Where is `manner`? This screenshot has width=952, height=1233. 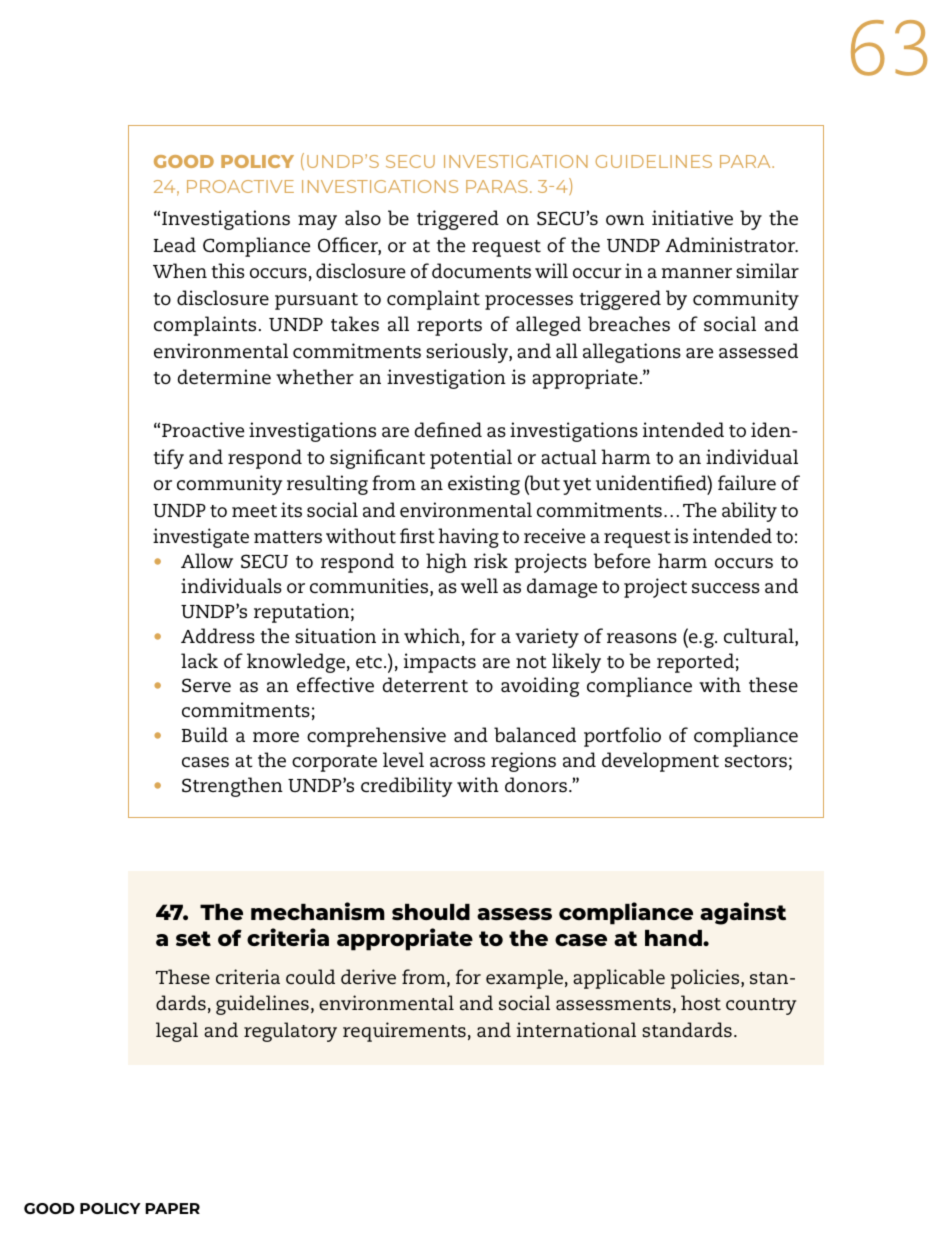 manner is located at coordinates (697, 273).
